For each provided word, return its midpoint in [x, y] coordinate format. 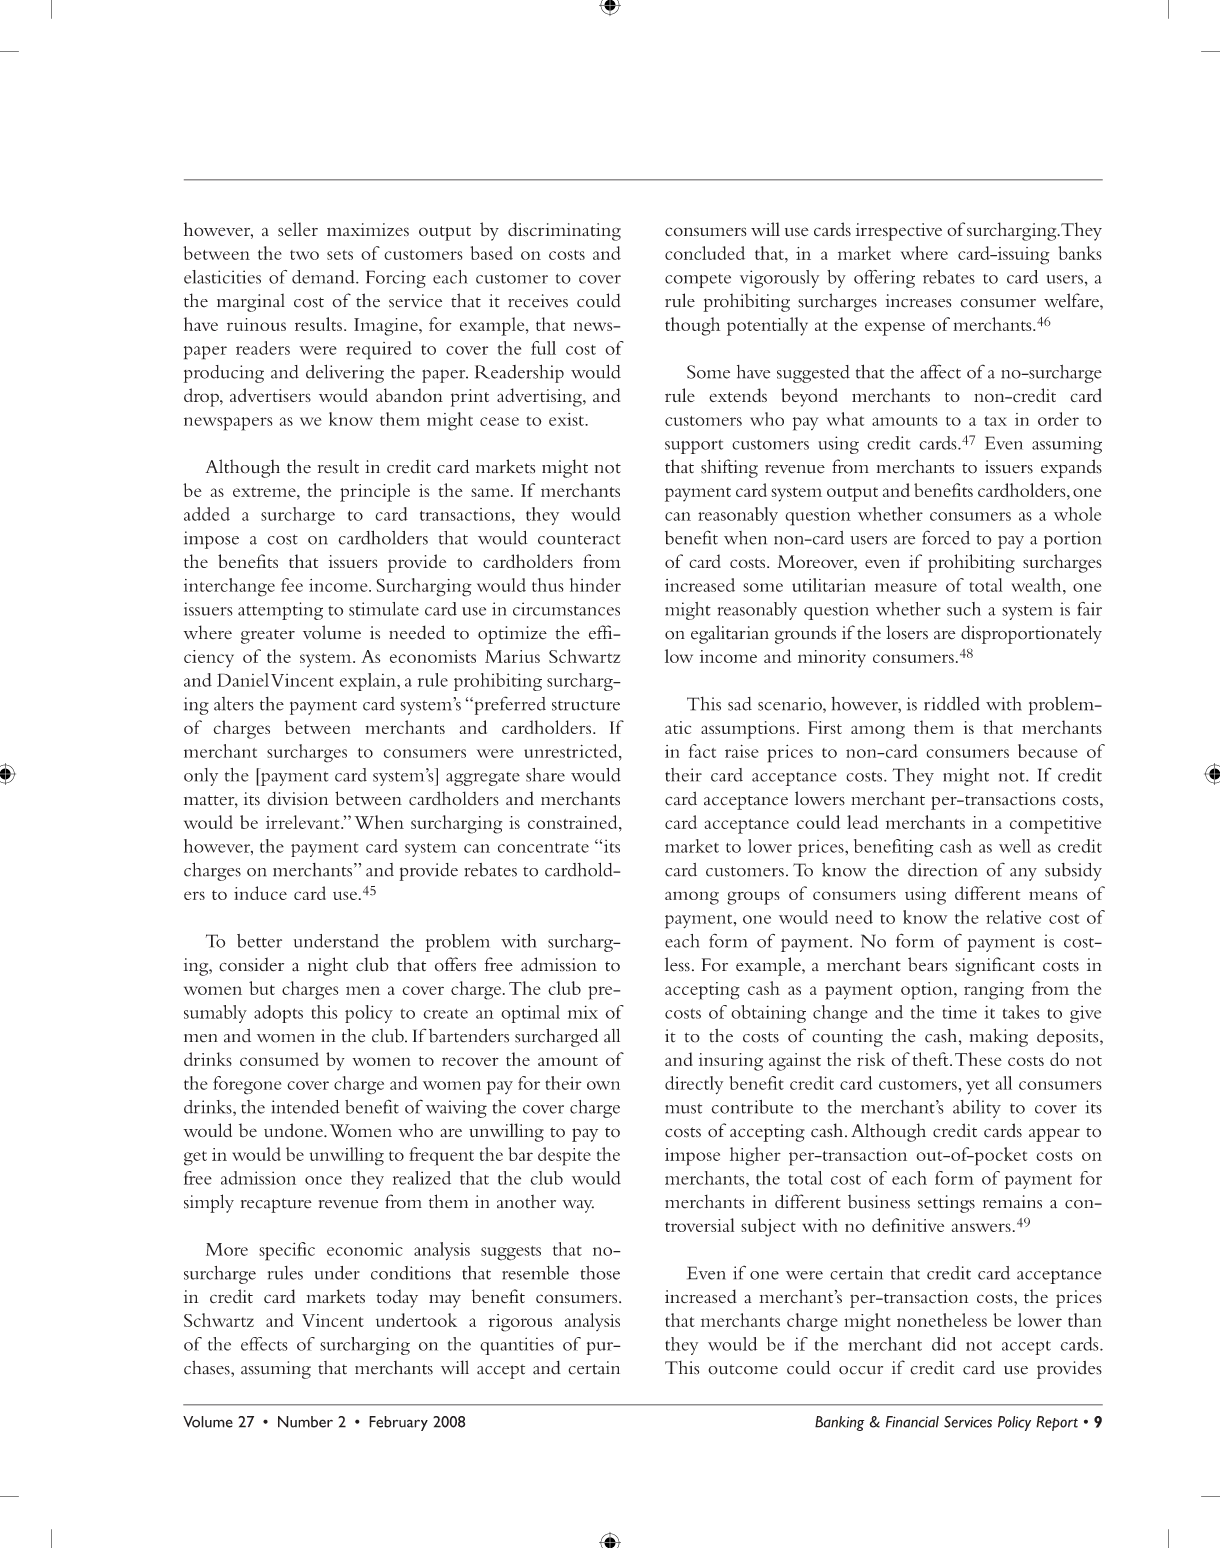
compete [698, 281]
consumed [279, 1059]
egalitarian [730, 634]
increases [918, 301]
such [964, 609]
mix [583, 1012]
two [304, 255]
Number [305, 1422]
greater [268, 636]
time [960, 1012]
